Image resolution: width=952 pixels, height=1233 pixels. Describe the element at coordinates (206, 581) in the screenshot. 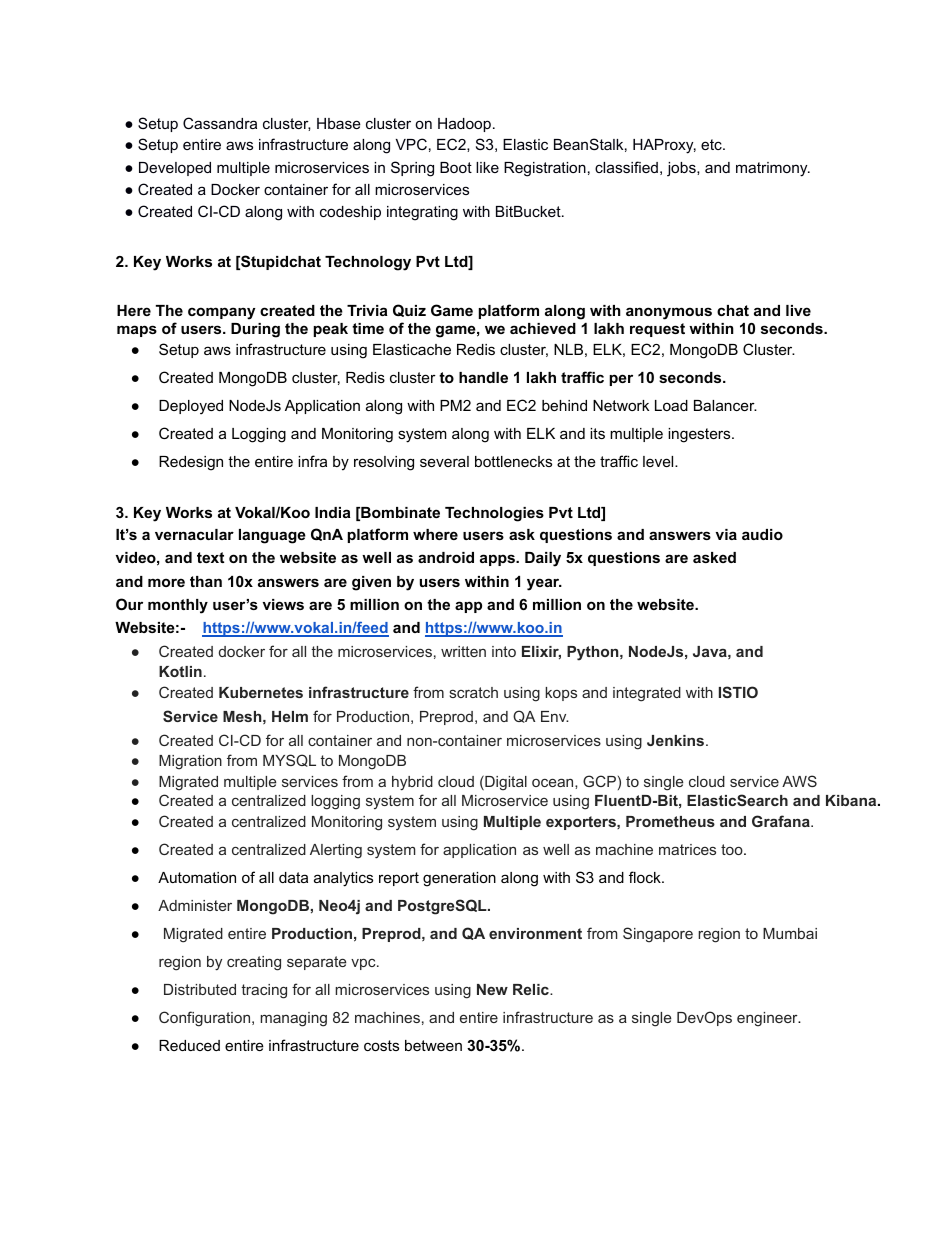

I see `than` at that location.
